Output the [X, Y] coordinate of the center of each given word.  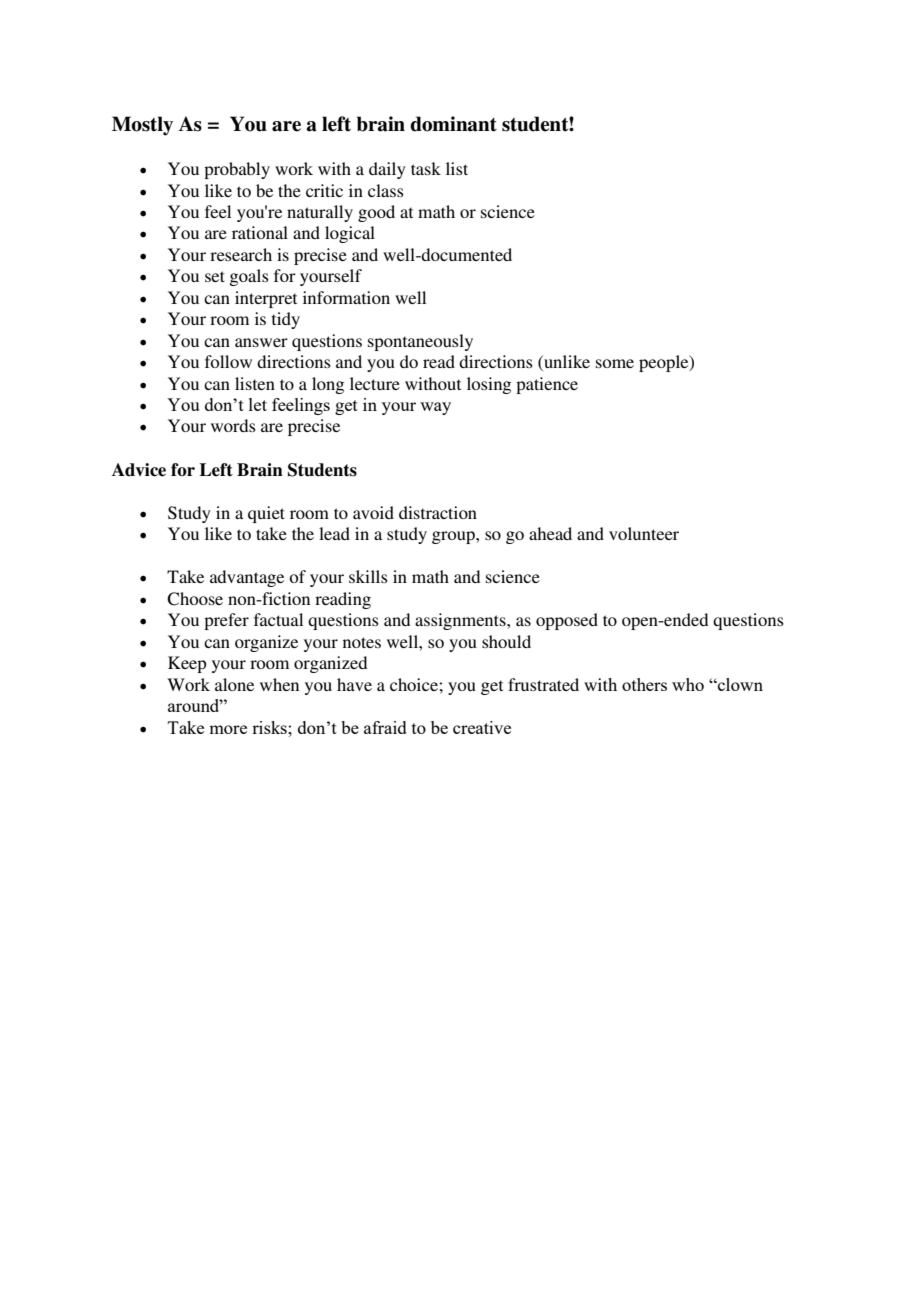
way [435, 408]
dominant [453, 124]
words [233, 425]
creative [482, 727]
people [665, 363]
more [228, 729]
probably [237, 170]
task [426, 168]
